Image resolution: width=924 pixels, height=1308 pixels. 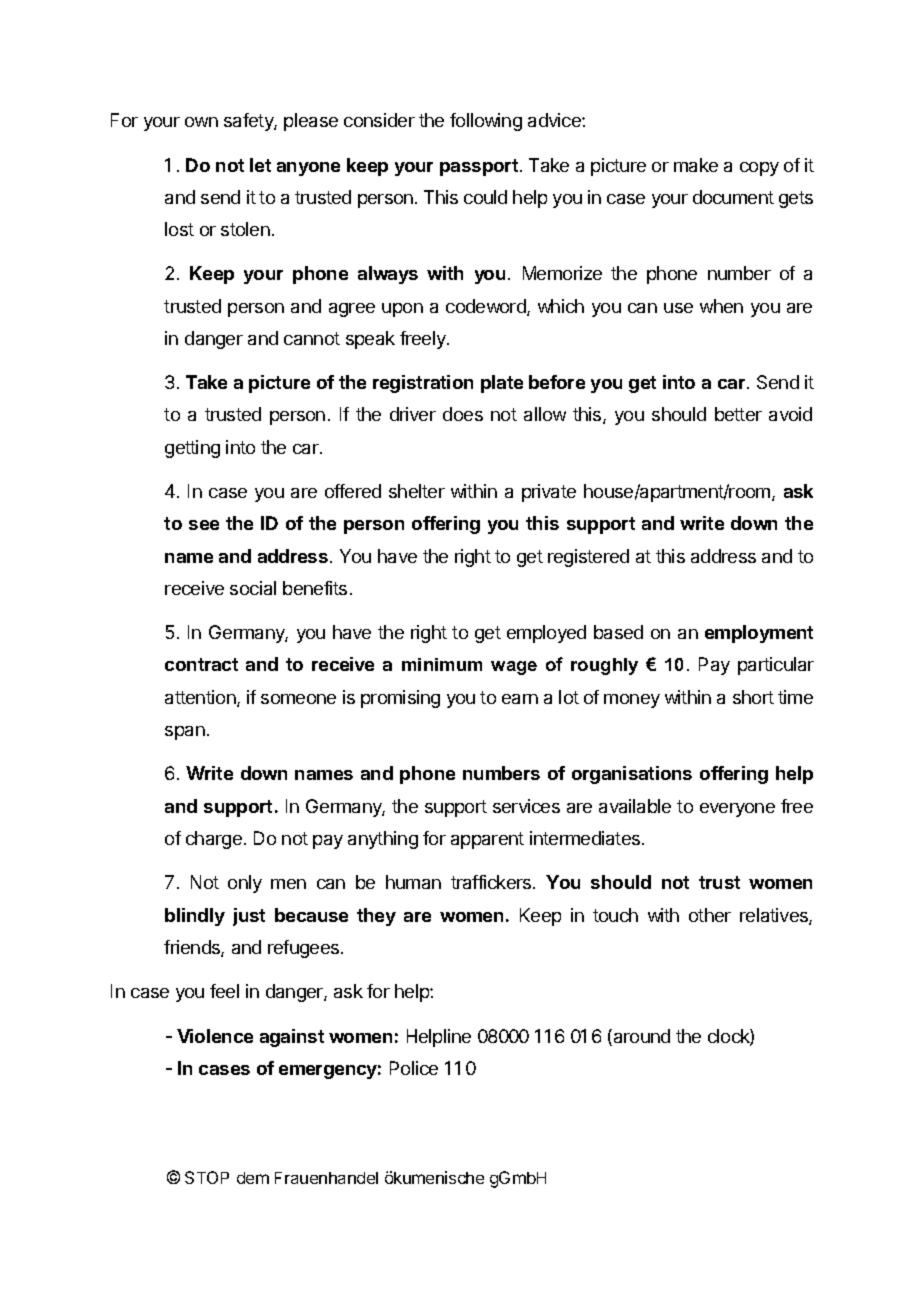 What do you see at coordinates (479, 167) in the document?
I see `passport` at bounding box center [479, 167].
